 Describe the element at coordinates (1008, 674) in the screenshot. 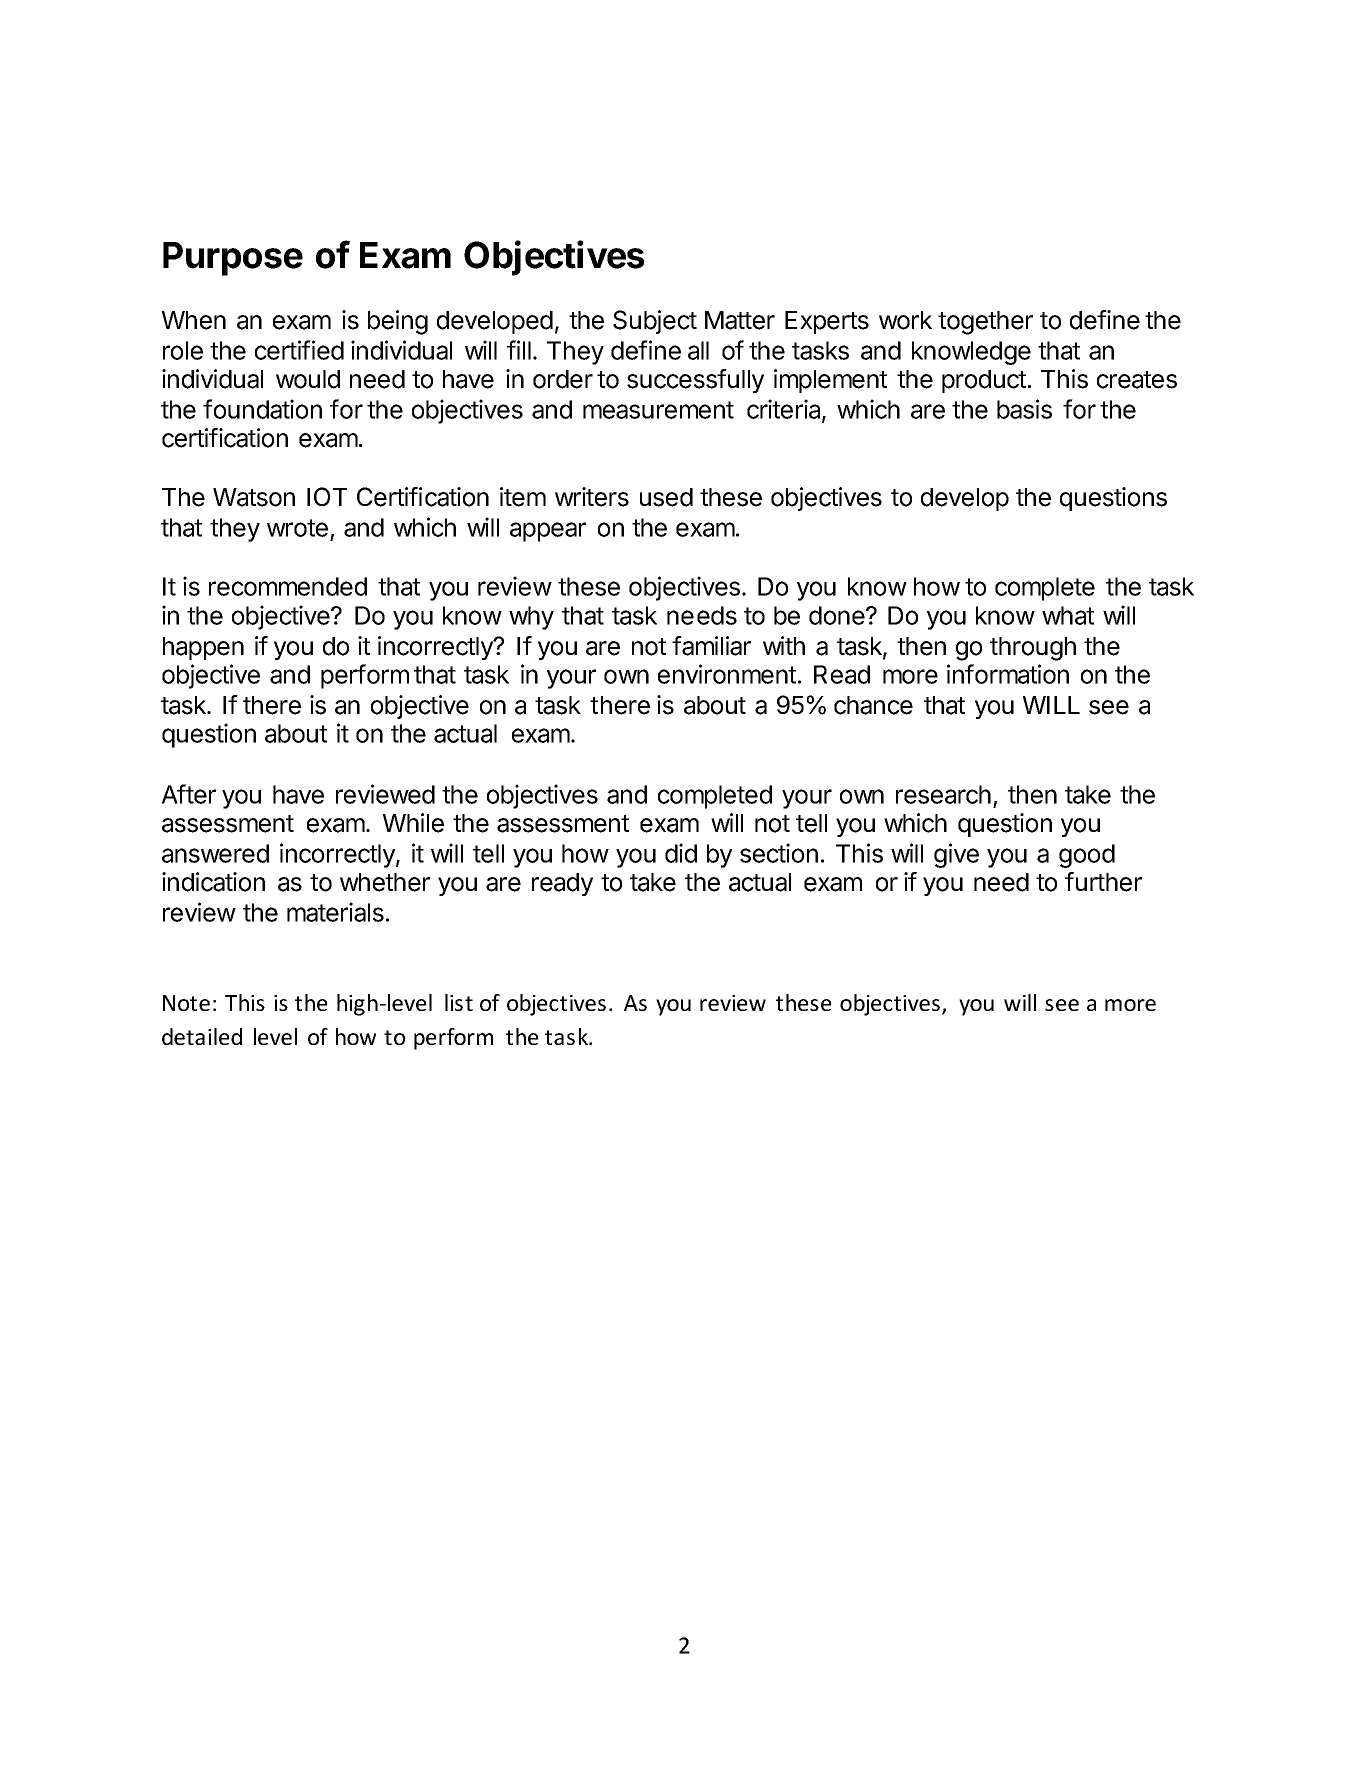

I see `information` at that location.
